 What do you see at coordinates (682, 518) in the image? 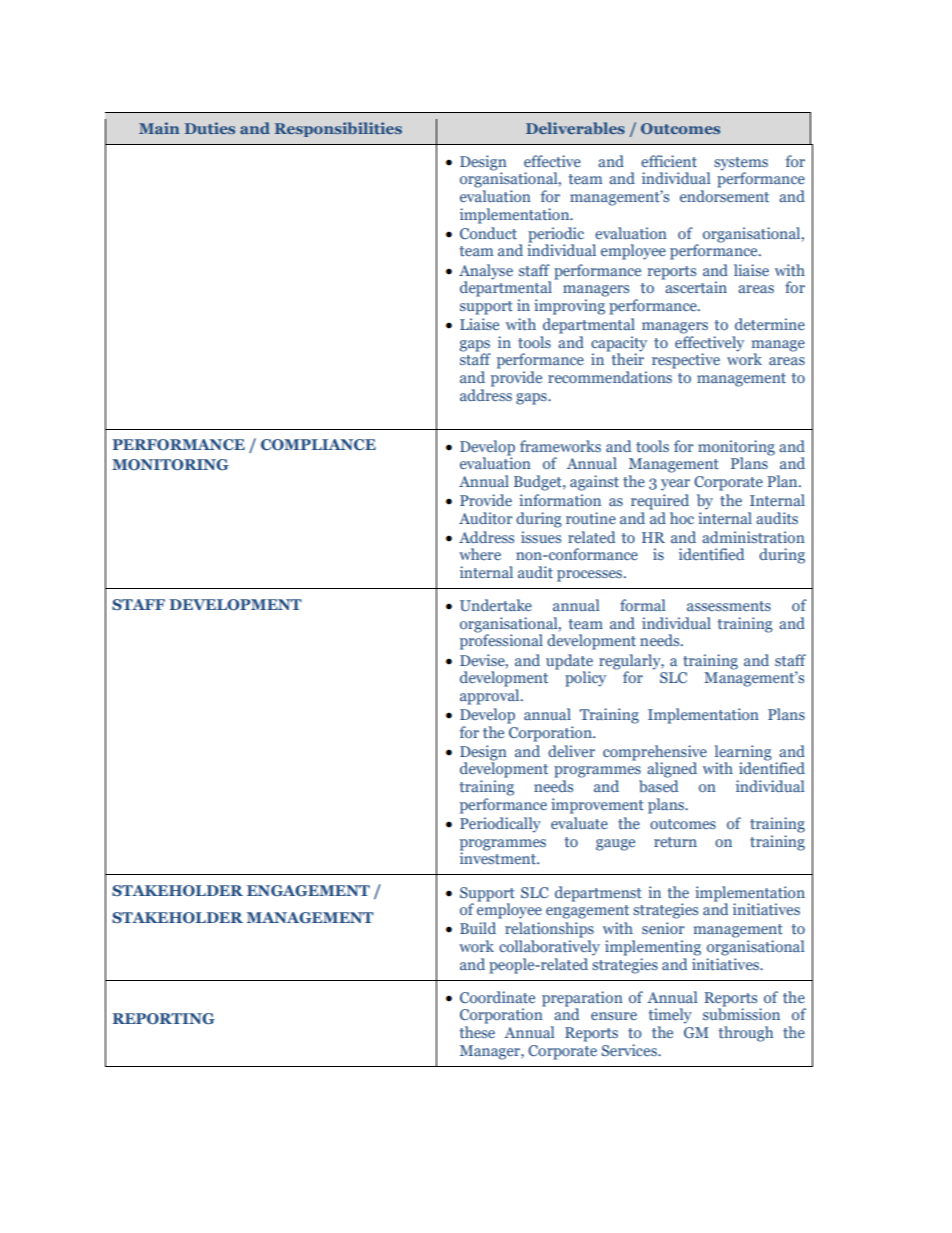
I see `hoc` at bounding box center [682, 518].
